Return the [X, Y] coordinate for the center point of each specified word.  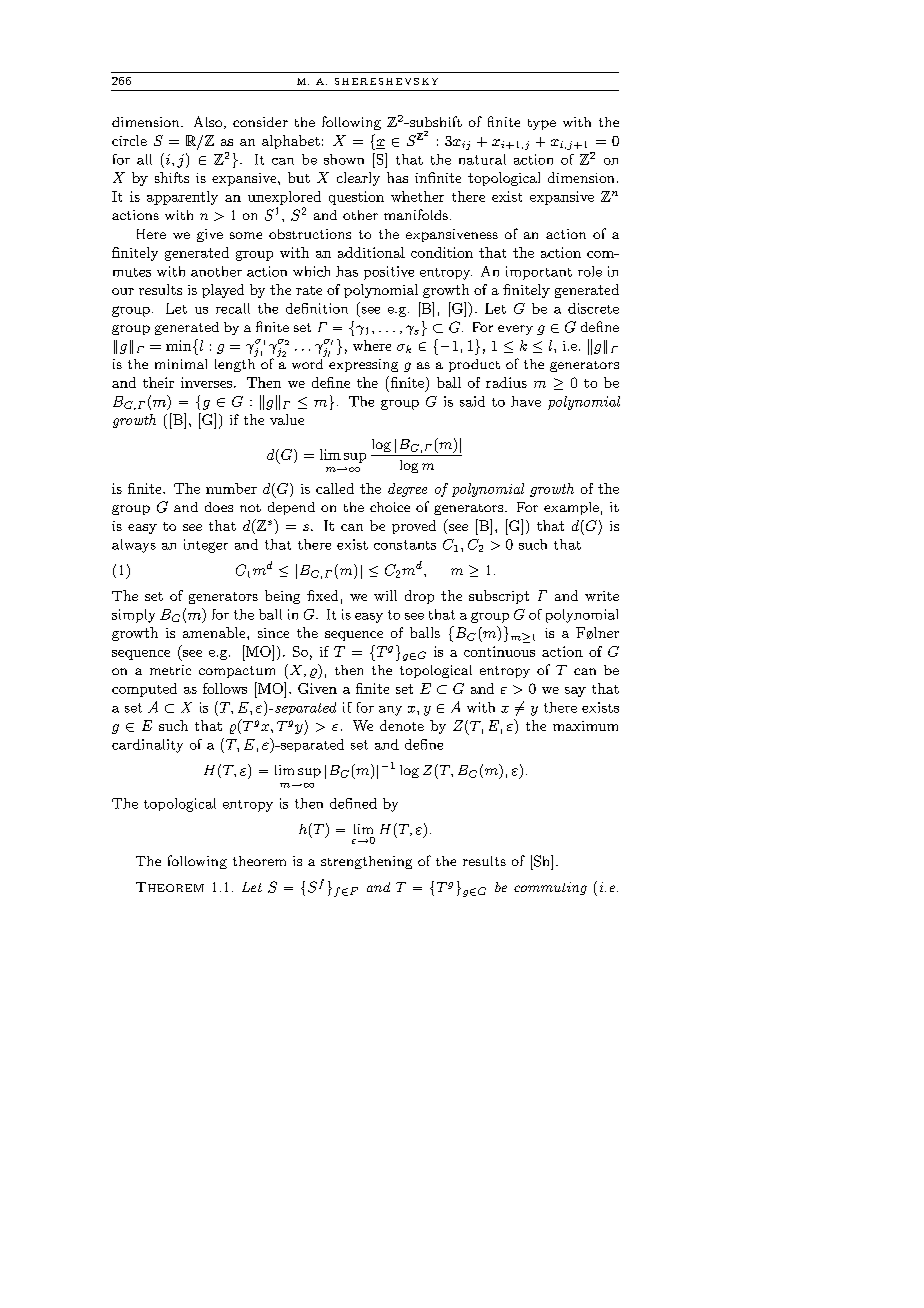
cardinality [147, 746]
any [390, 711]
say [575, 692]
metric [170, 670]
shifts [172, 177]
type [542, 124]
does [219, 507]
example [571, 508]
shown [344, 159]
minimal [181, 364]
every [515, 330]
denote [402, 725]
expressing [363, 364]
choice [390, 507]
